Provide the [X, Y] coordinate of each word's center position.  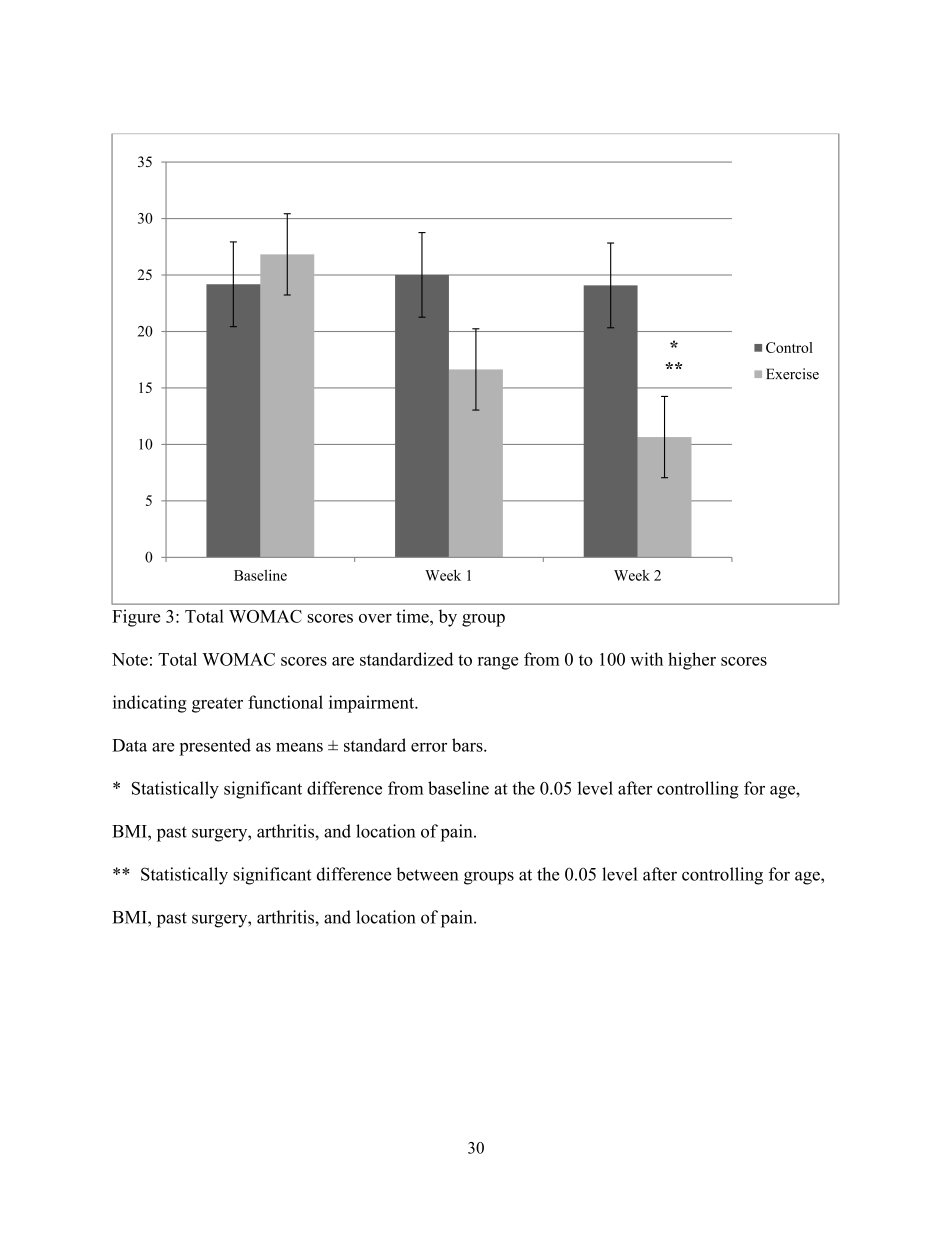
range [498, 663]
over [375, 618]
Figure [136, 618]
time [413, 616]
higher [692, 661]
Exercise [792, 374]
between [427, 874]
